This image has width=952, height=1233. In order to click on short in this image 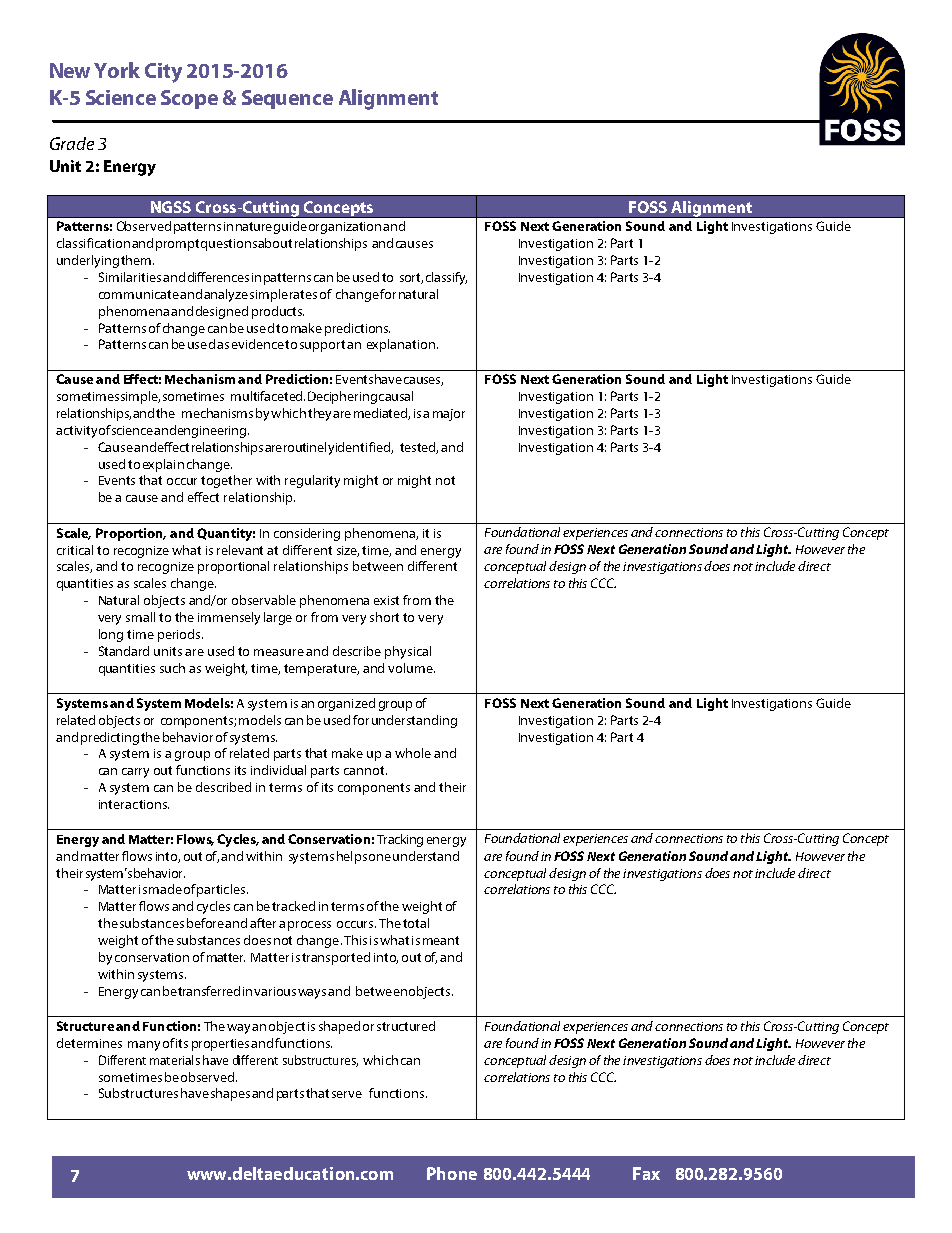, I will do `click(384, 617)`.
